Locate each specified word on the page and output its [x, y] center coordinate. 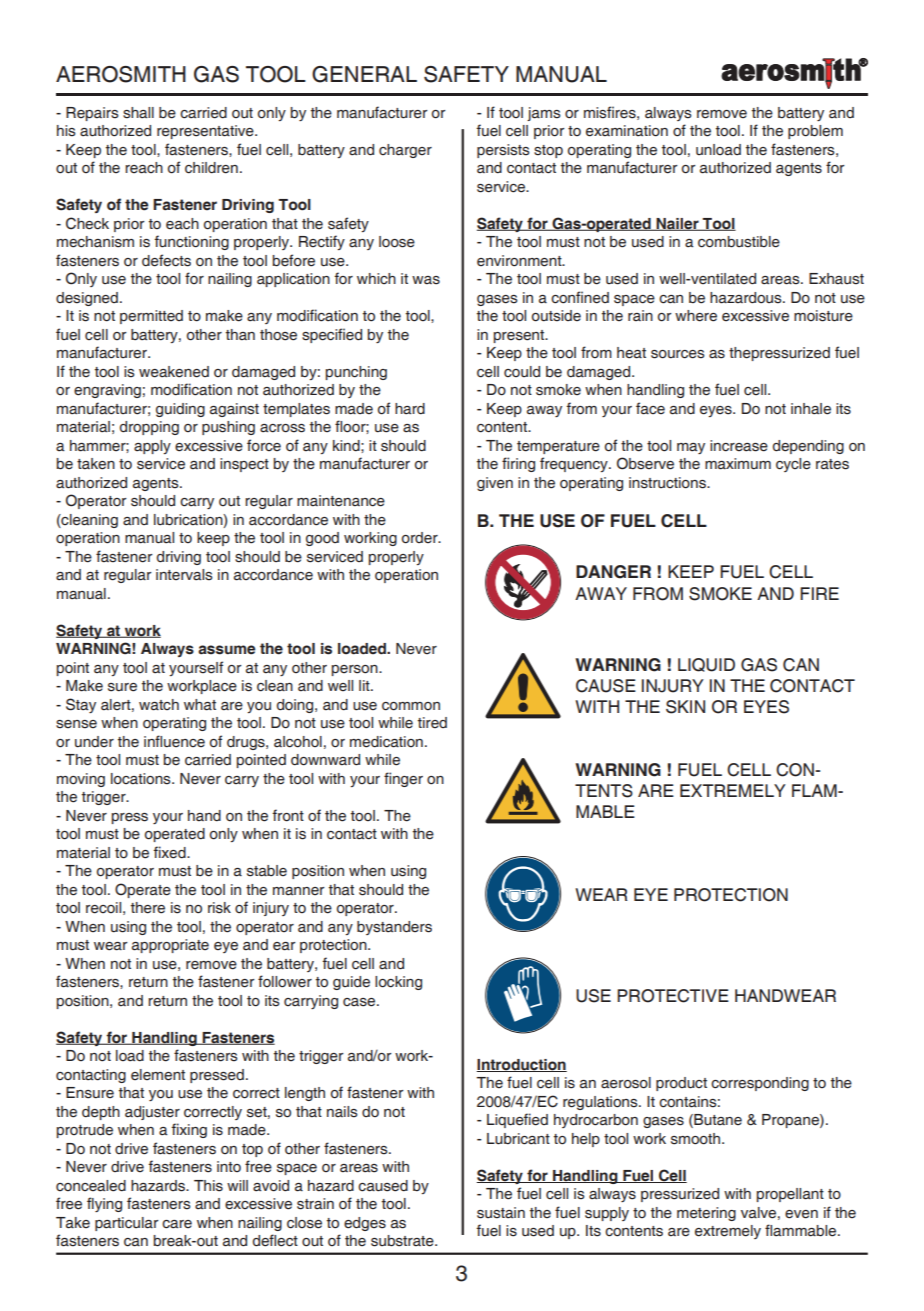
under [94, 742]
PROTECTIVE [673, 996]
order [421, 538]
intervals [184, 575]
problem [815, 132]
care [177, 1224]
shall [138, 113]
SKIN [685, 707]
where [696, 316]
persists [503, 151]
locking [398, 983]
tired [432, 722]
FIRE [819, 593]
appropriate [170, 946]
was [426, 280]
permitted [151, 317]
